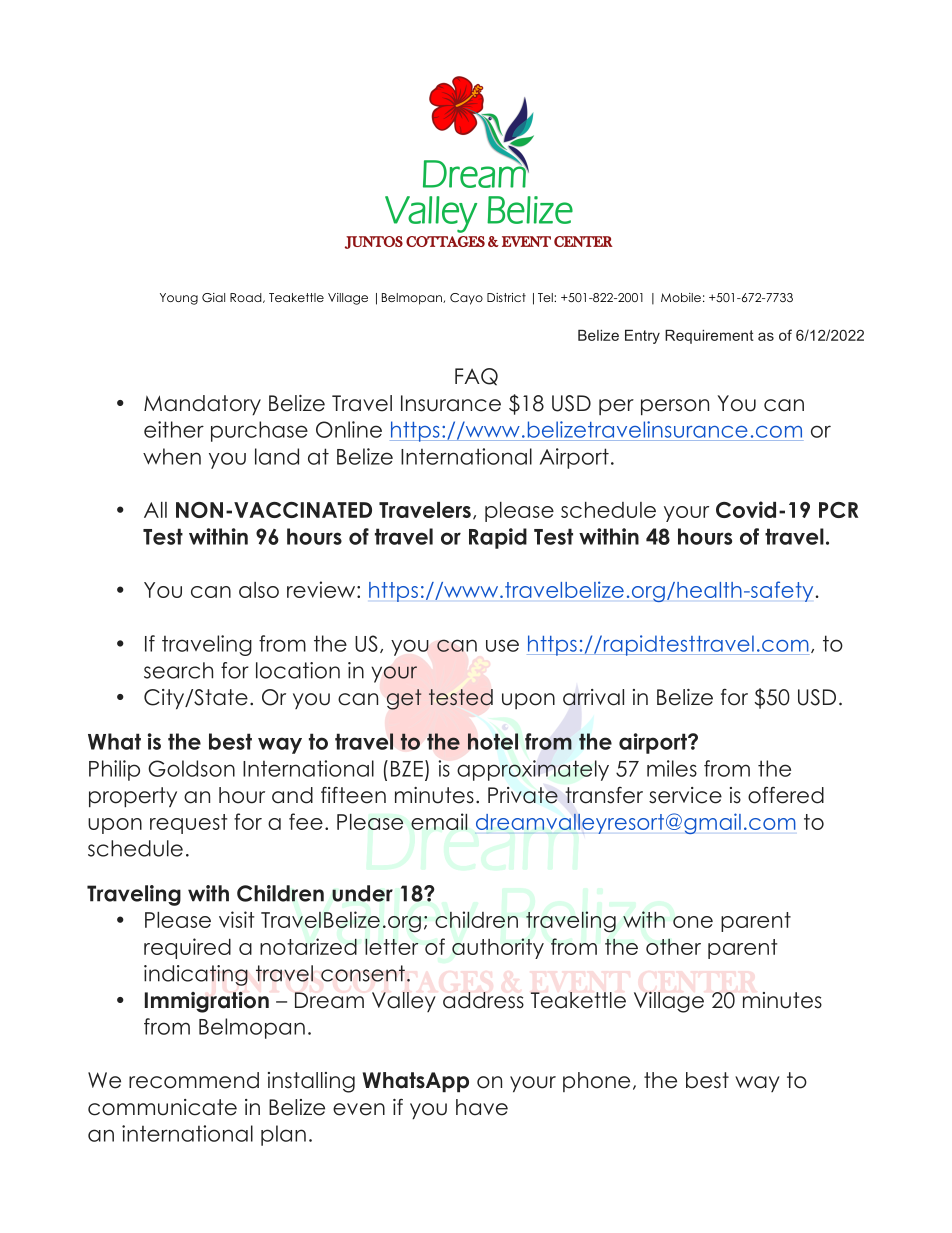  Describe the element at coordinates (493, 741) in the page. I see `hotel` at that location.
